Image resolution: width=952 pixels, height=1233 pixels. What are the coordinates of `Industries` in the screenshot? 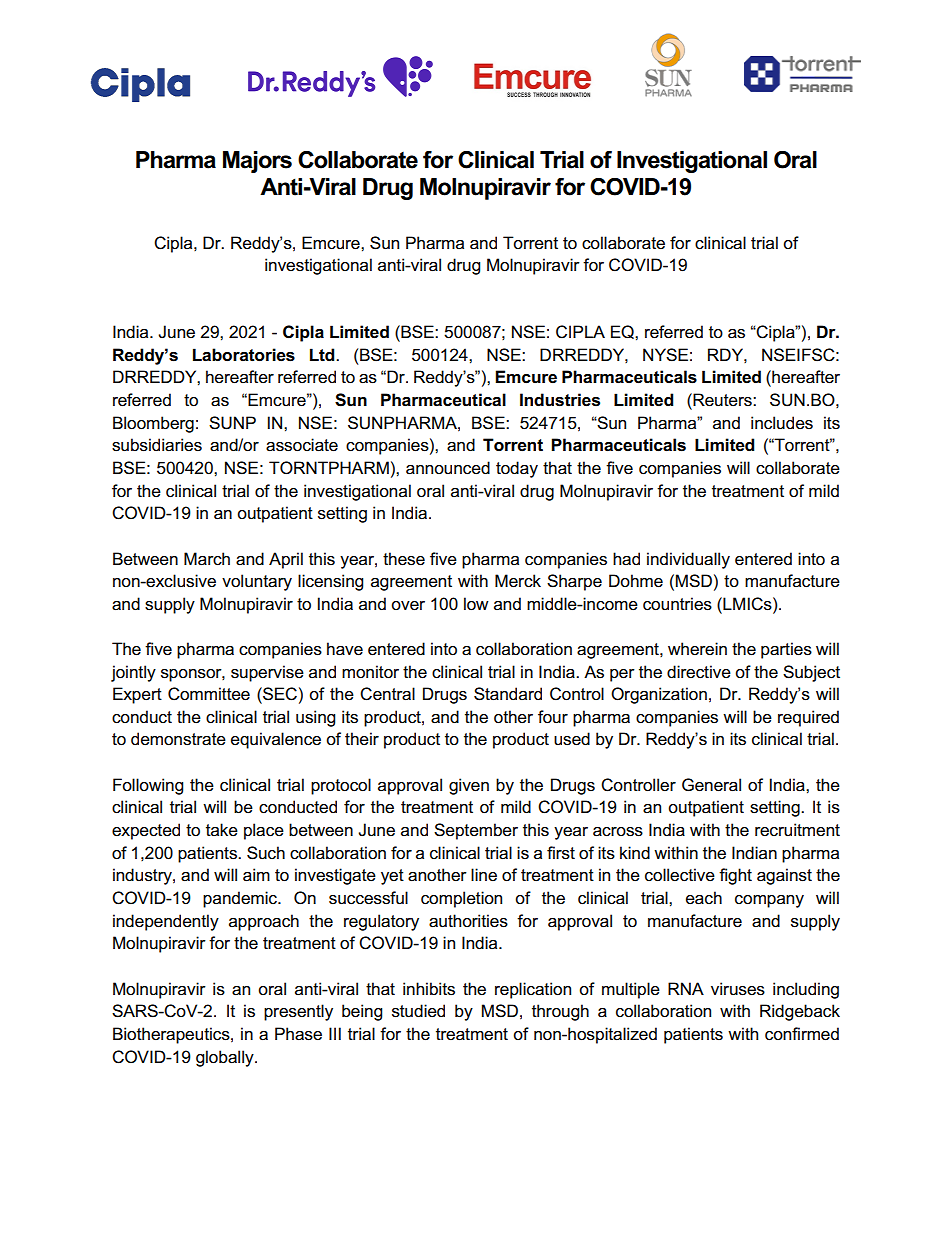 It's located at (560, 400).
